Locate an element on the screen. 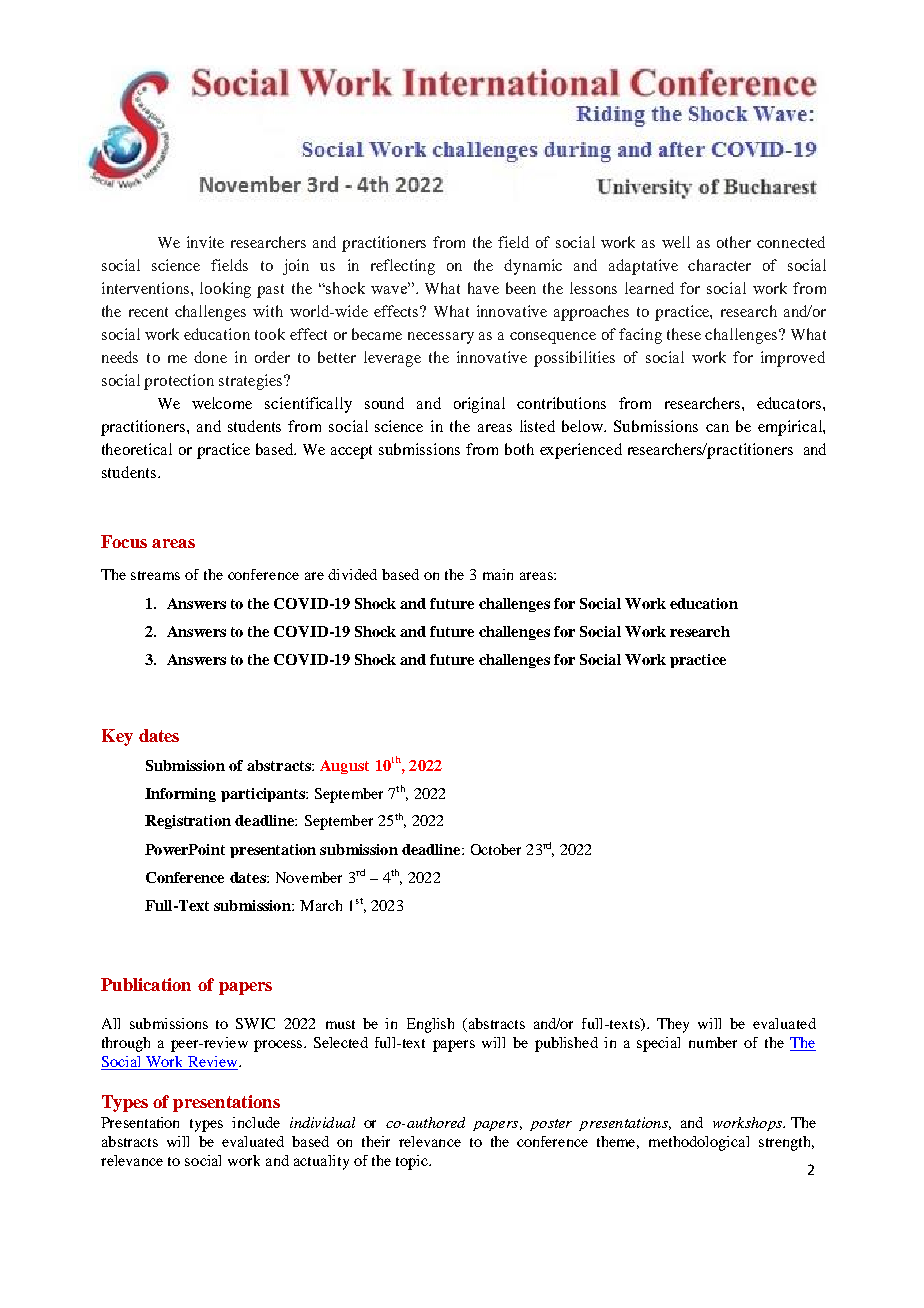 The width and height of the screenshot is (924, 1308). topic is located at coordinates (413, 1162).
